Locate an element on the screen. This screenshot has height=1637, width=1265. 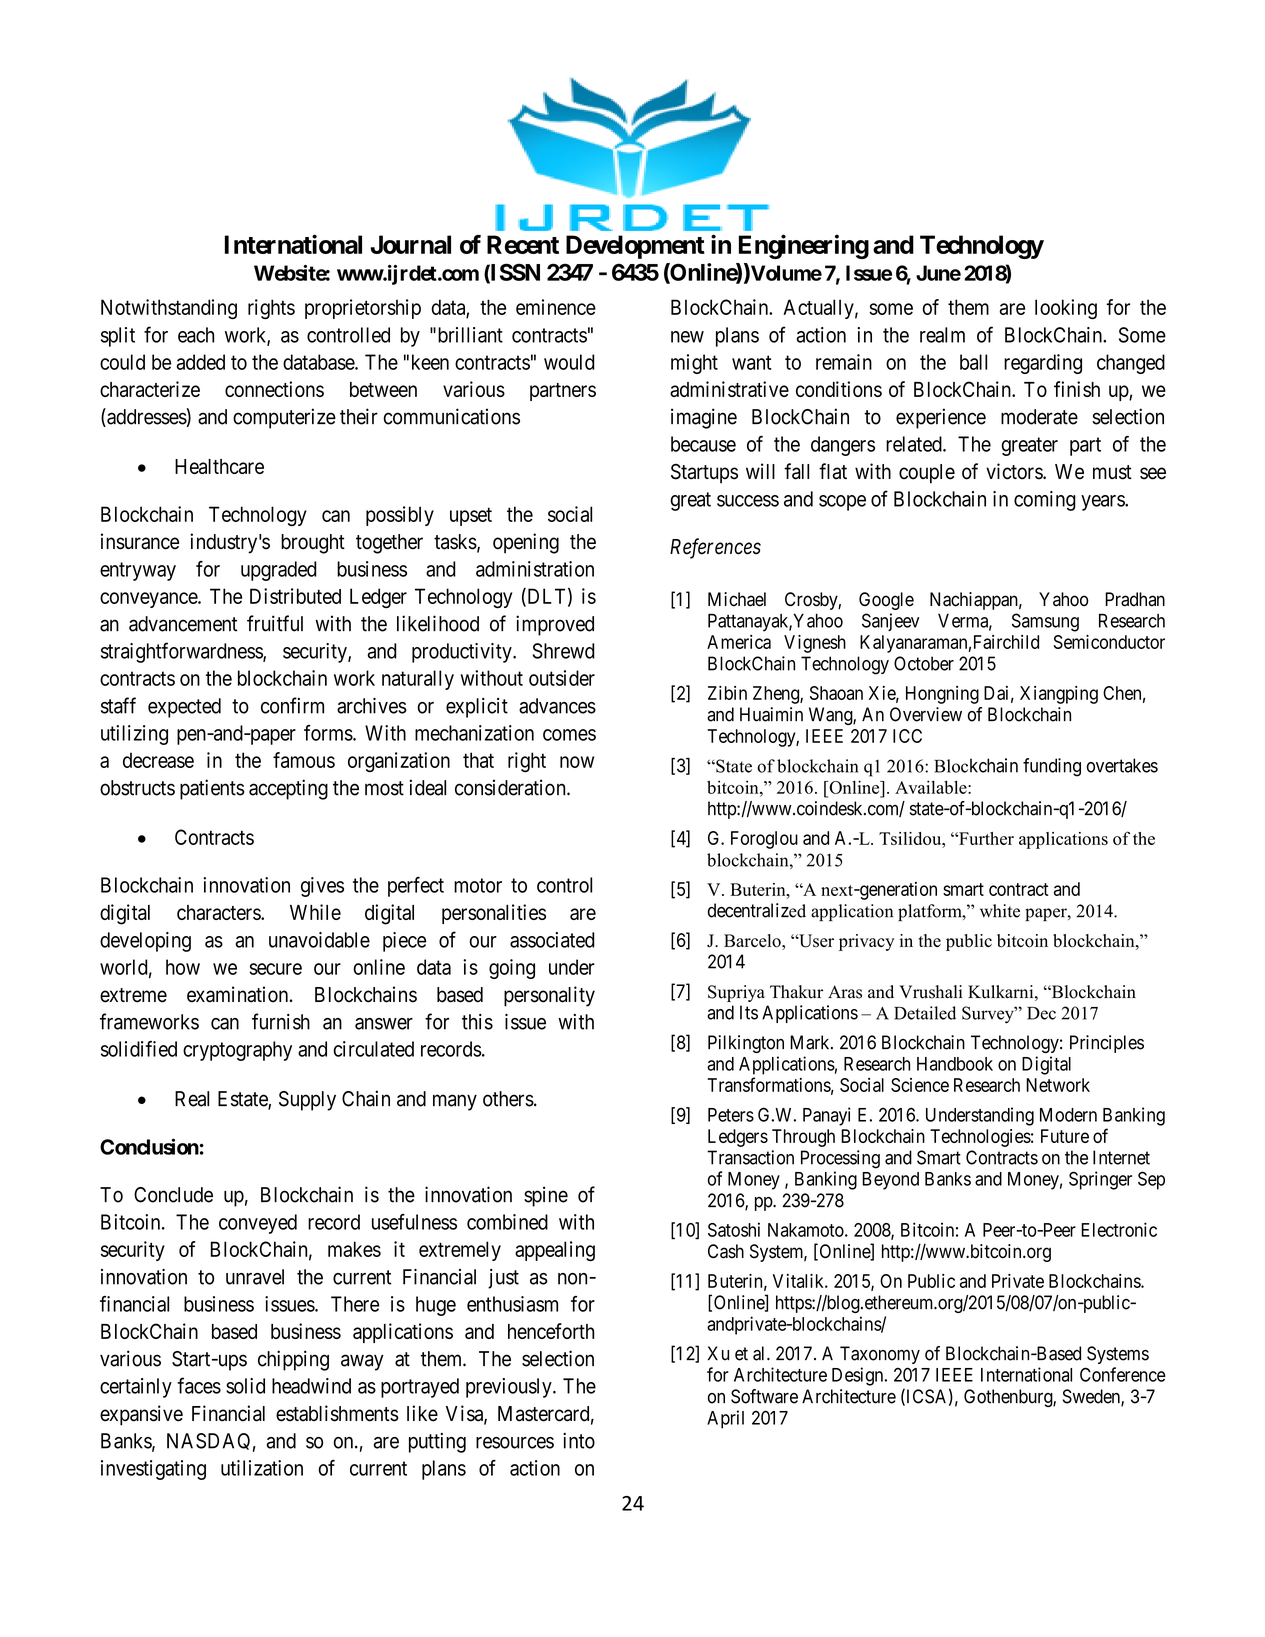
decentralized is located at coordinates (757, 910).
